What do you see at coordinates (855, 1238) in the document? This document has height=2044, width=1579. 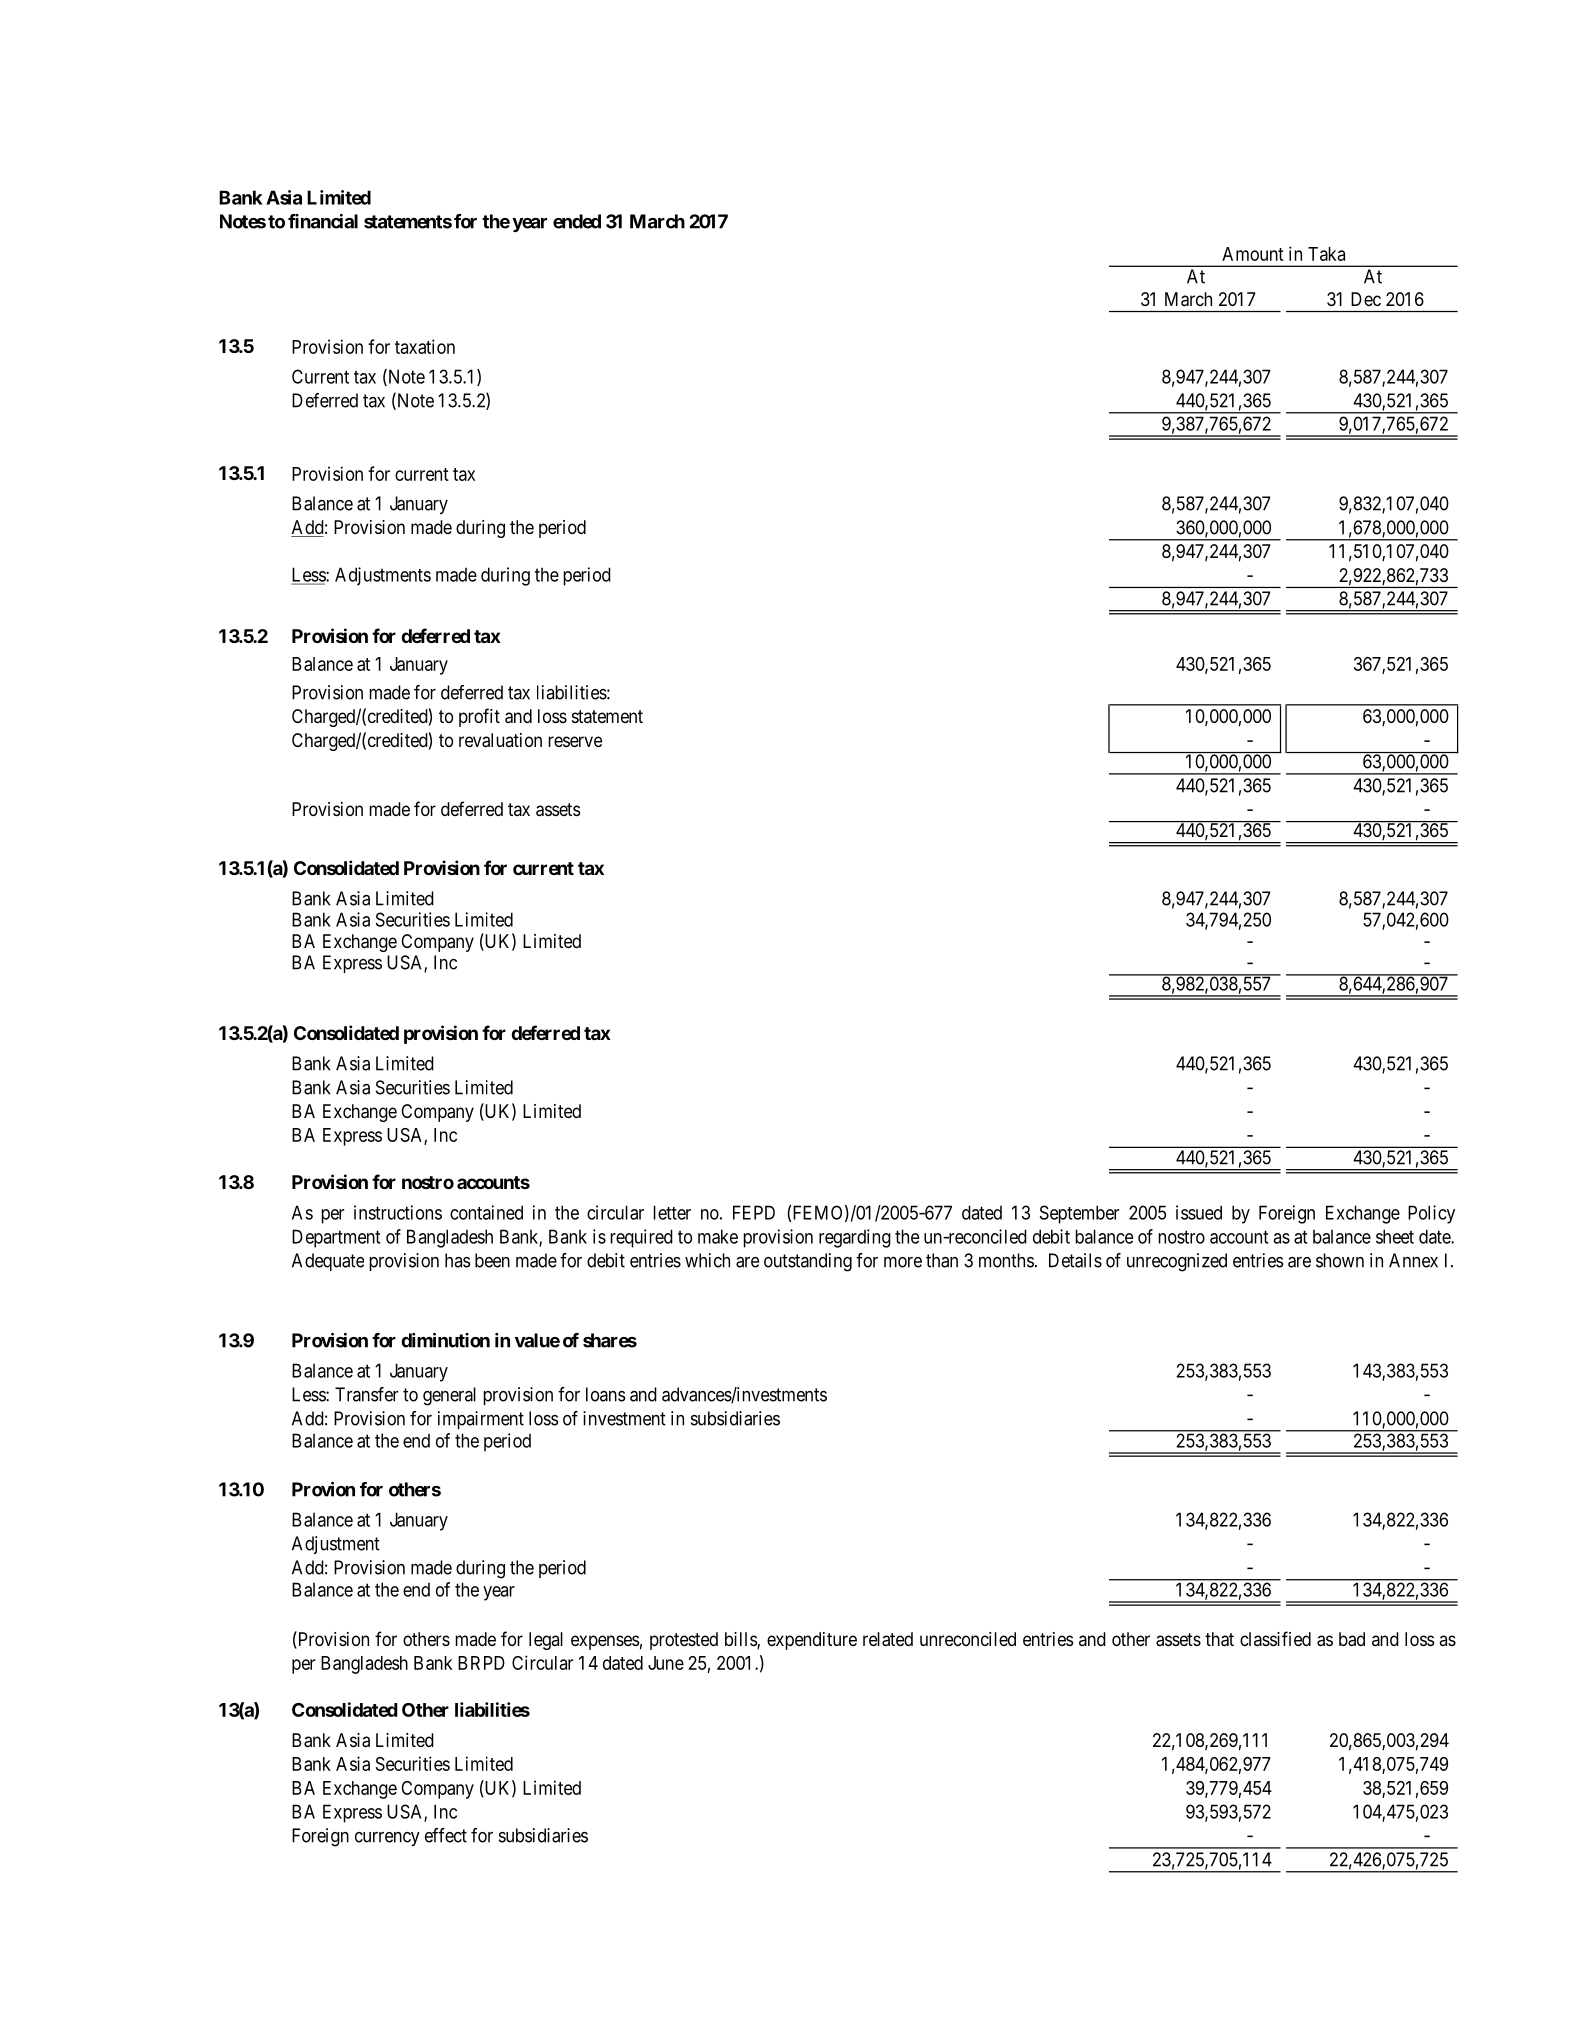 I see `regarding` at bounding box center [855, 1238].
